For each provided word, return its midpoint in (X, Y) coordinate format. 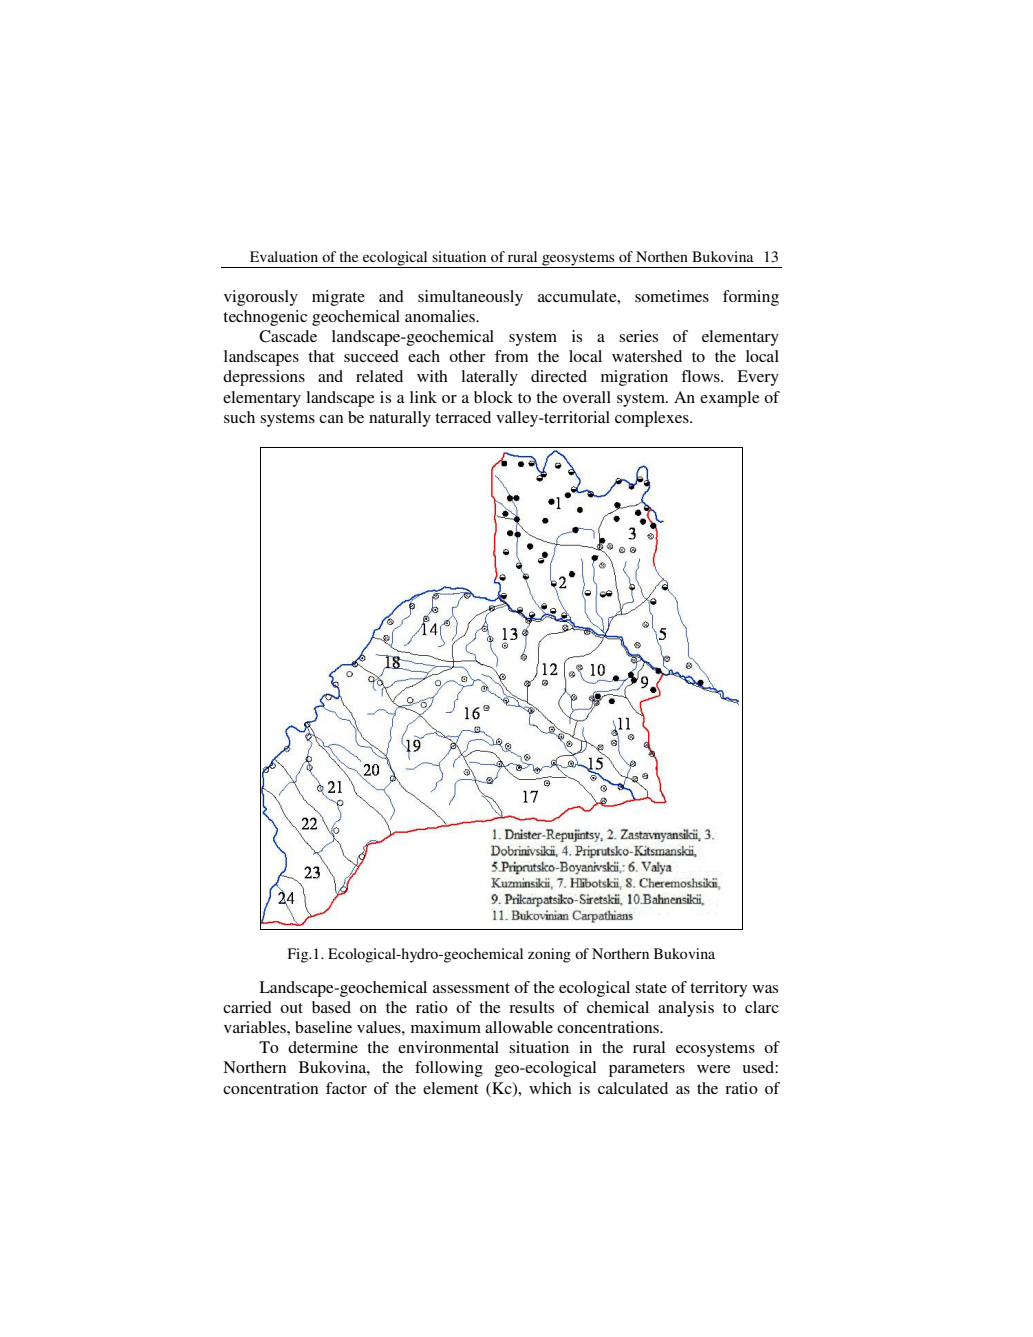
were (714, 1069)
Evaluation (284, 256)
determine (323, 1047)
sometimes (672, 296)
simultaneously (470, 298)
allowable (519, 1027)
